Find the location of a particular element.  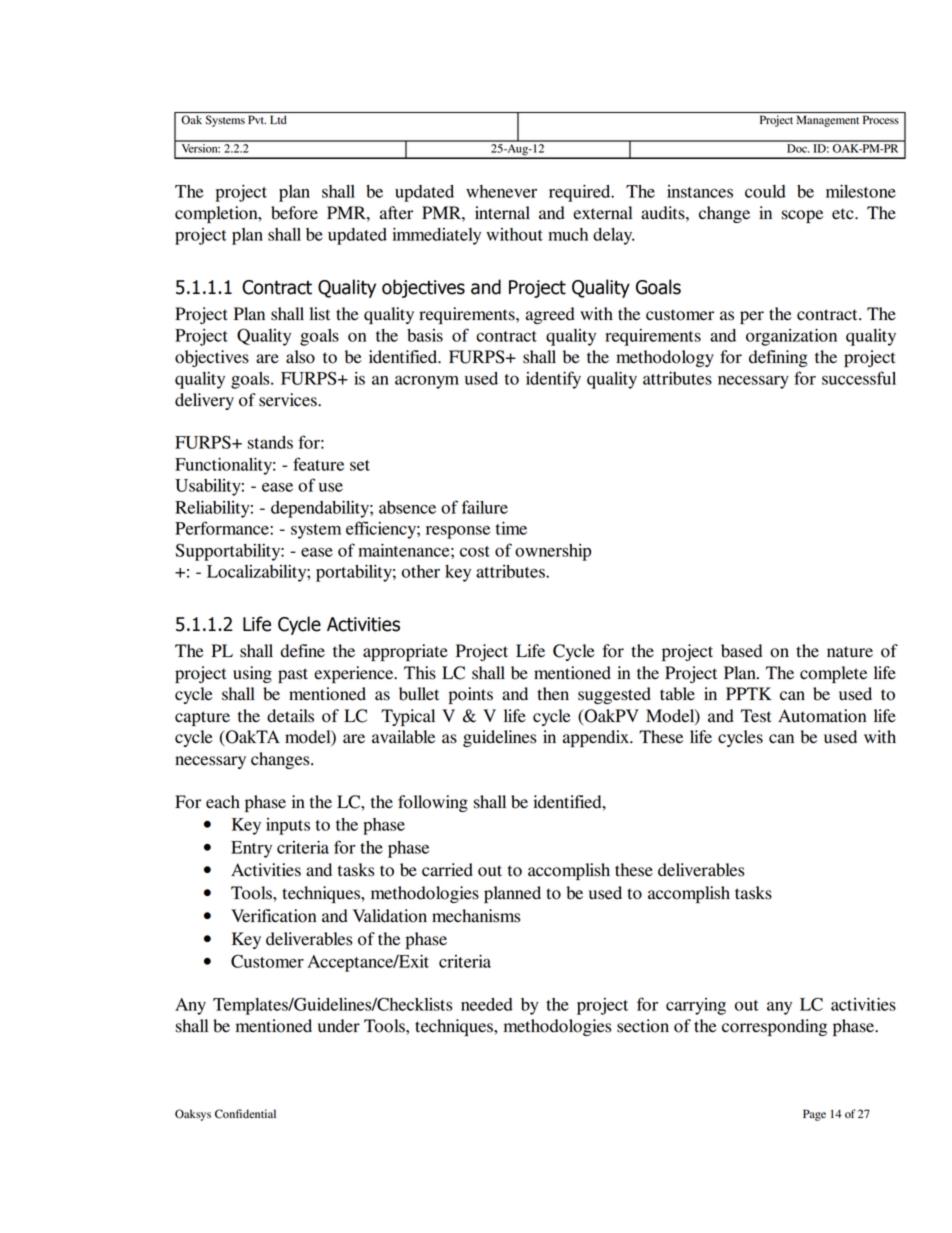

needed is located at coordinates (487, 1004).
